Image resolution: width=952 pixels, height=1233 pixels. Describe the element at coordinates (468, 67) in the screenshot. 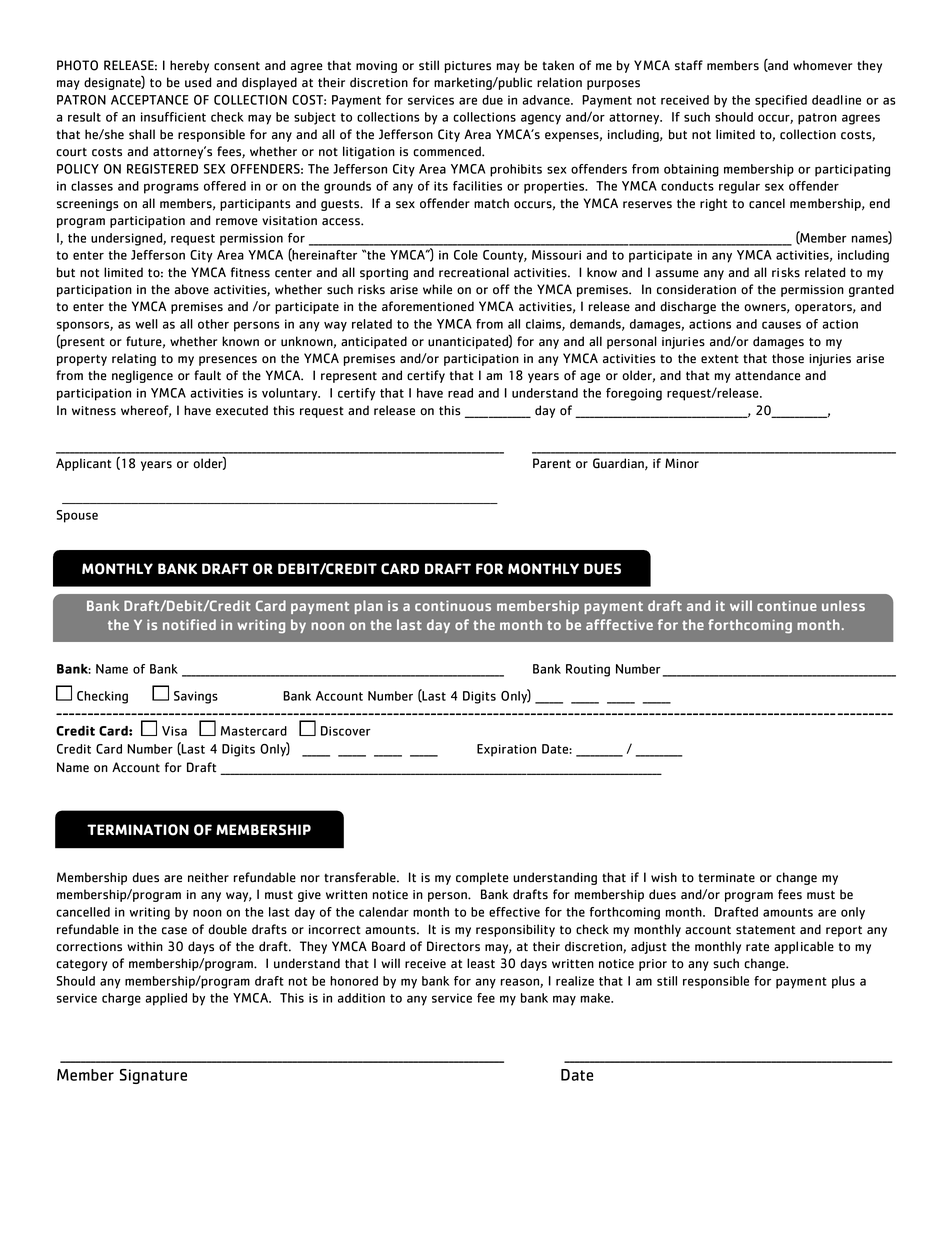

I see `pictures` at that location.
